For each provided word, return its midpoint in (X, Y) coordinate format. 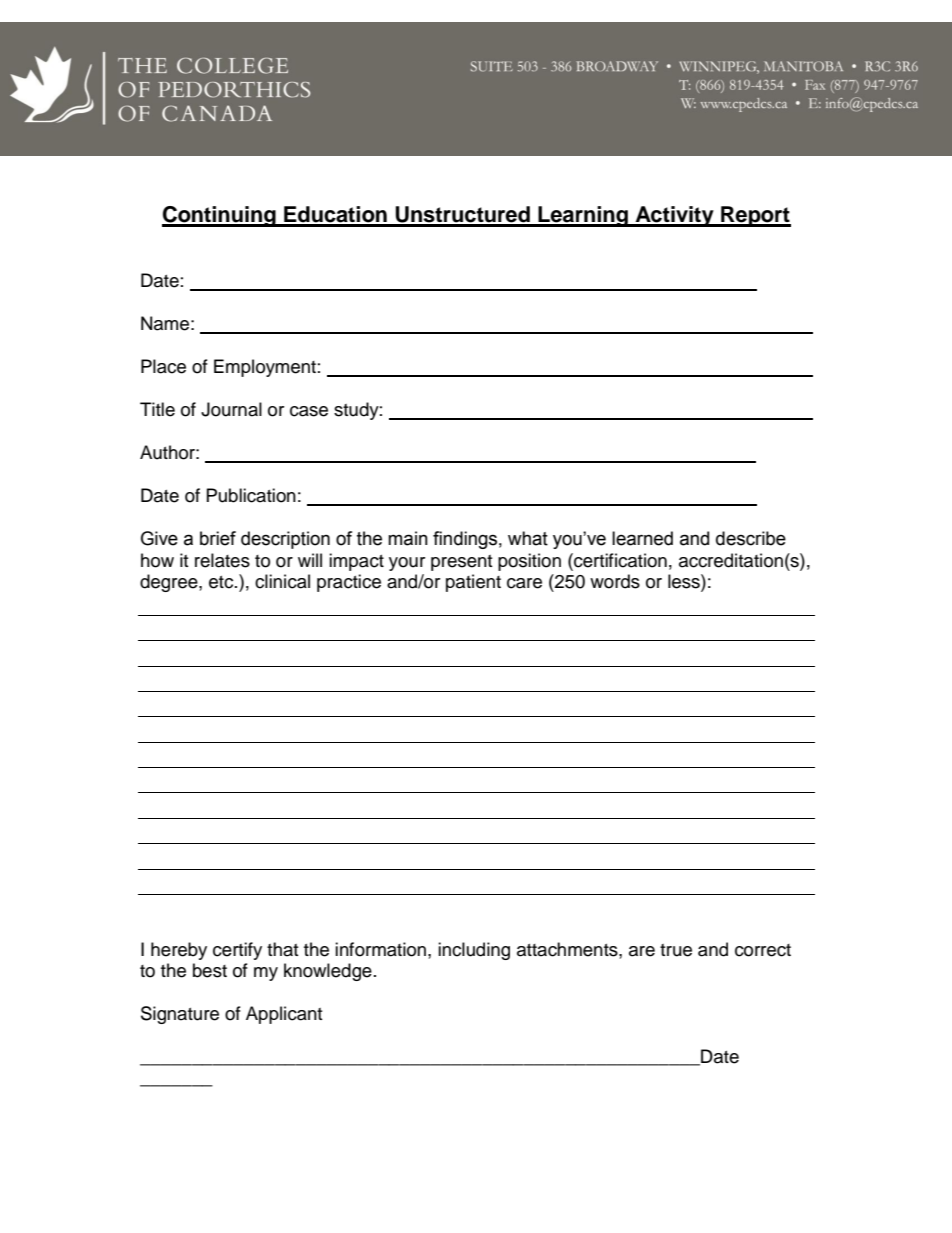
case (309, 411)
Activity (674, 216)
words (615, 581)
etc (222, 582)
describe (751, 538)
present (461, 563)
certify (237, 951)
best (210, 970)
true (676, 950)
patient (473, 583)
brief (218, 538)
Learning (583, 216)
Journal (231, 409)
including (474, 951)
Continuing (220, 216)
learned (642, 538)
